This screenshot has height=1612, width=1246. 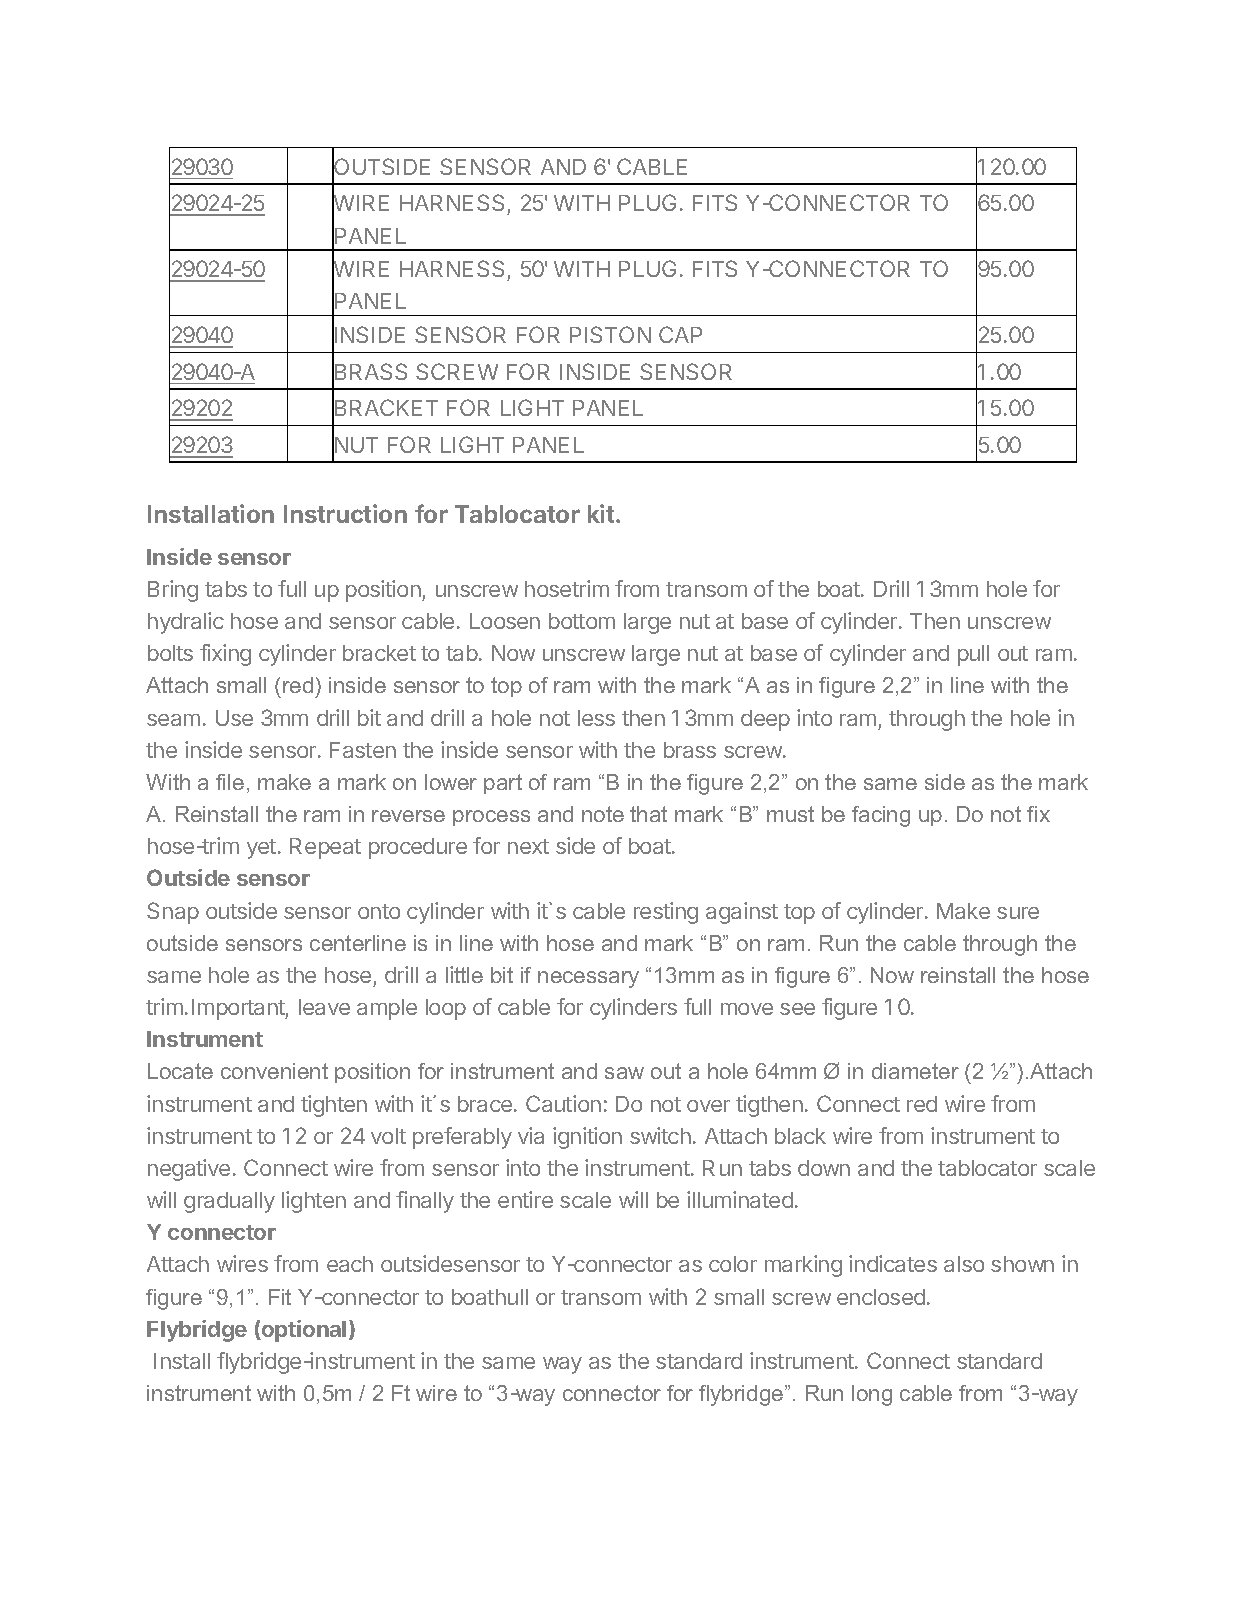 What do you see at coordinates (234, 718) in the screenshot?
I see `Use` at bounding box center [234, 718].
